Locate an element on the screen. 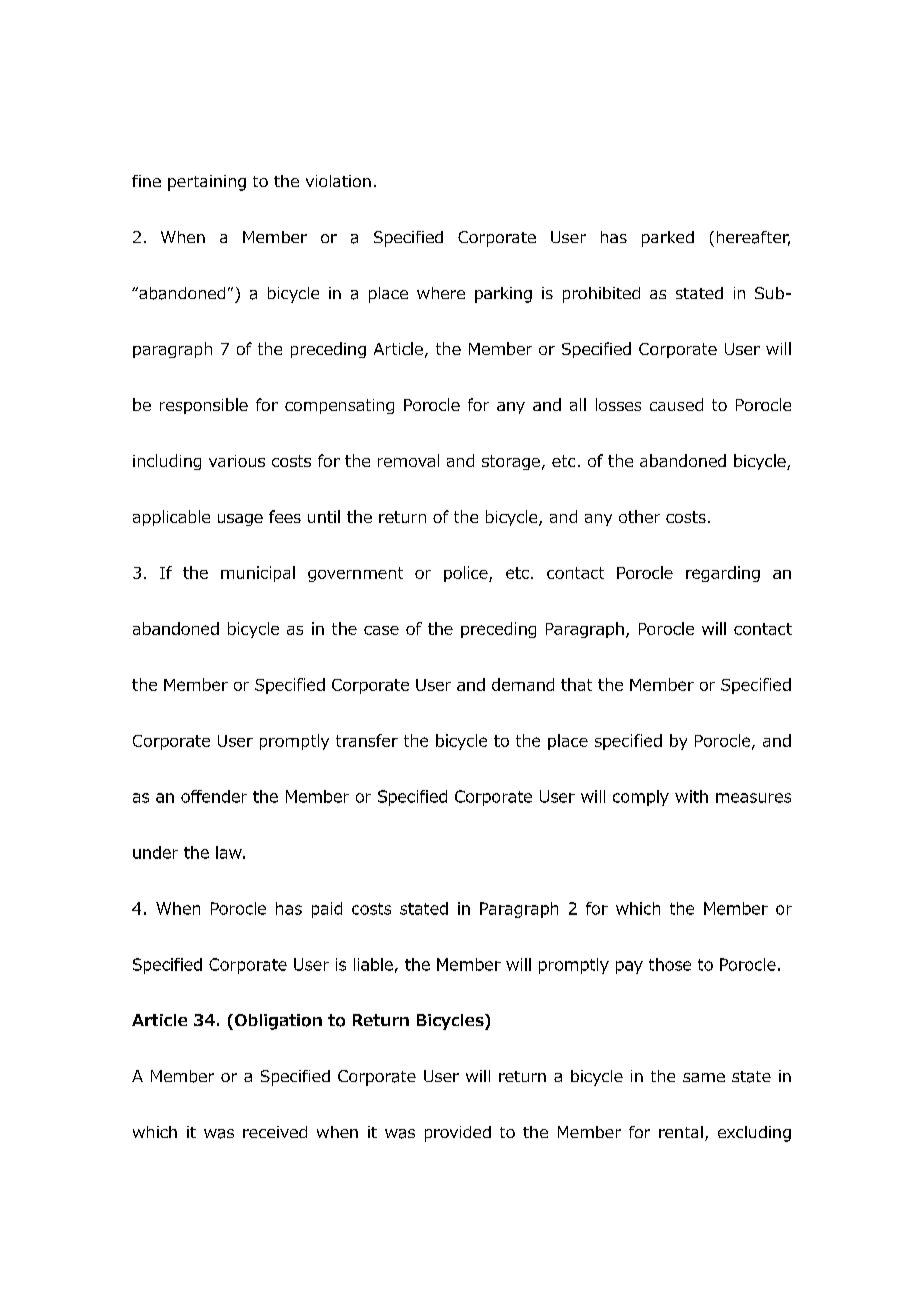 This screenshot has height=1308, width=924. where is located at coordinates (441, 293).
